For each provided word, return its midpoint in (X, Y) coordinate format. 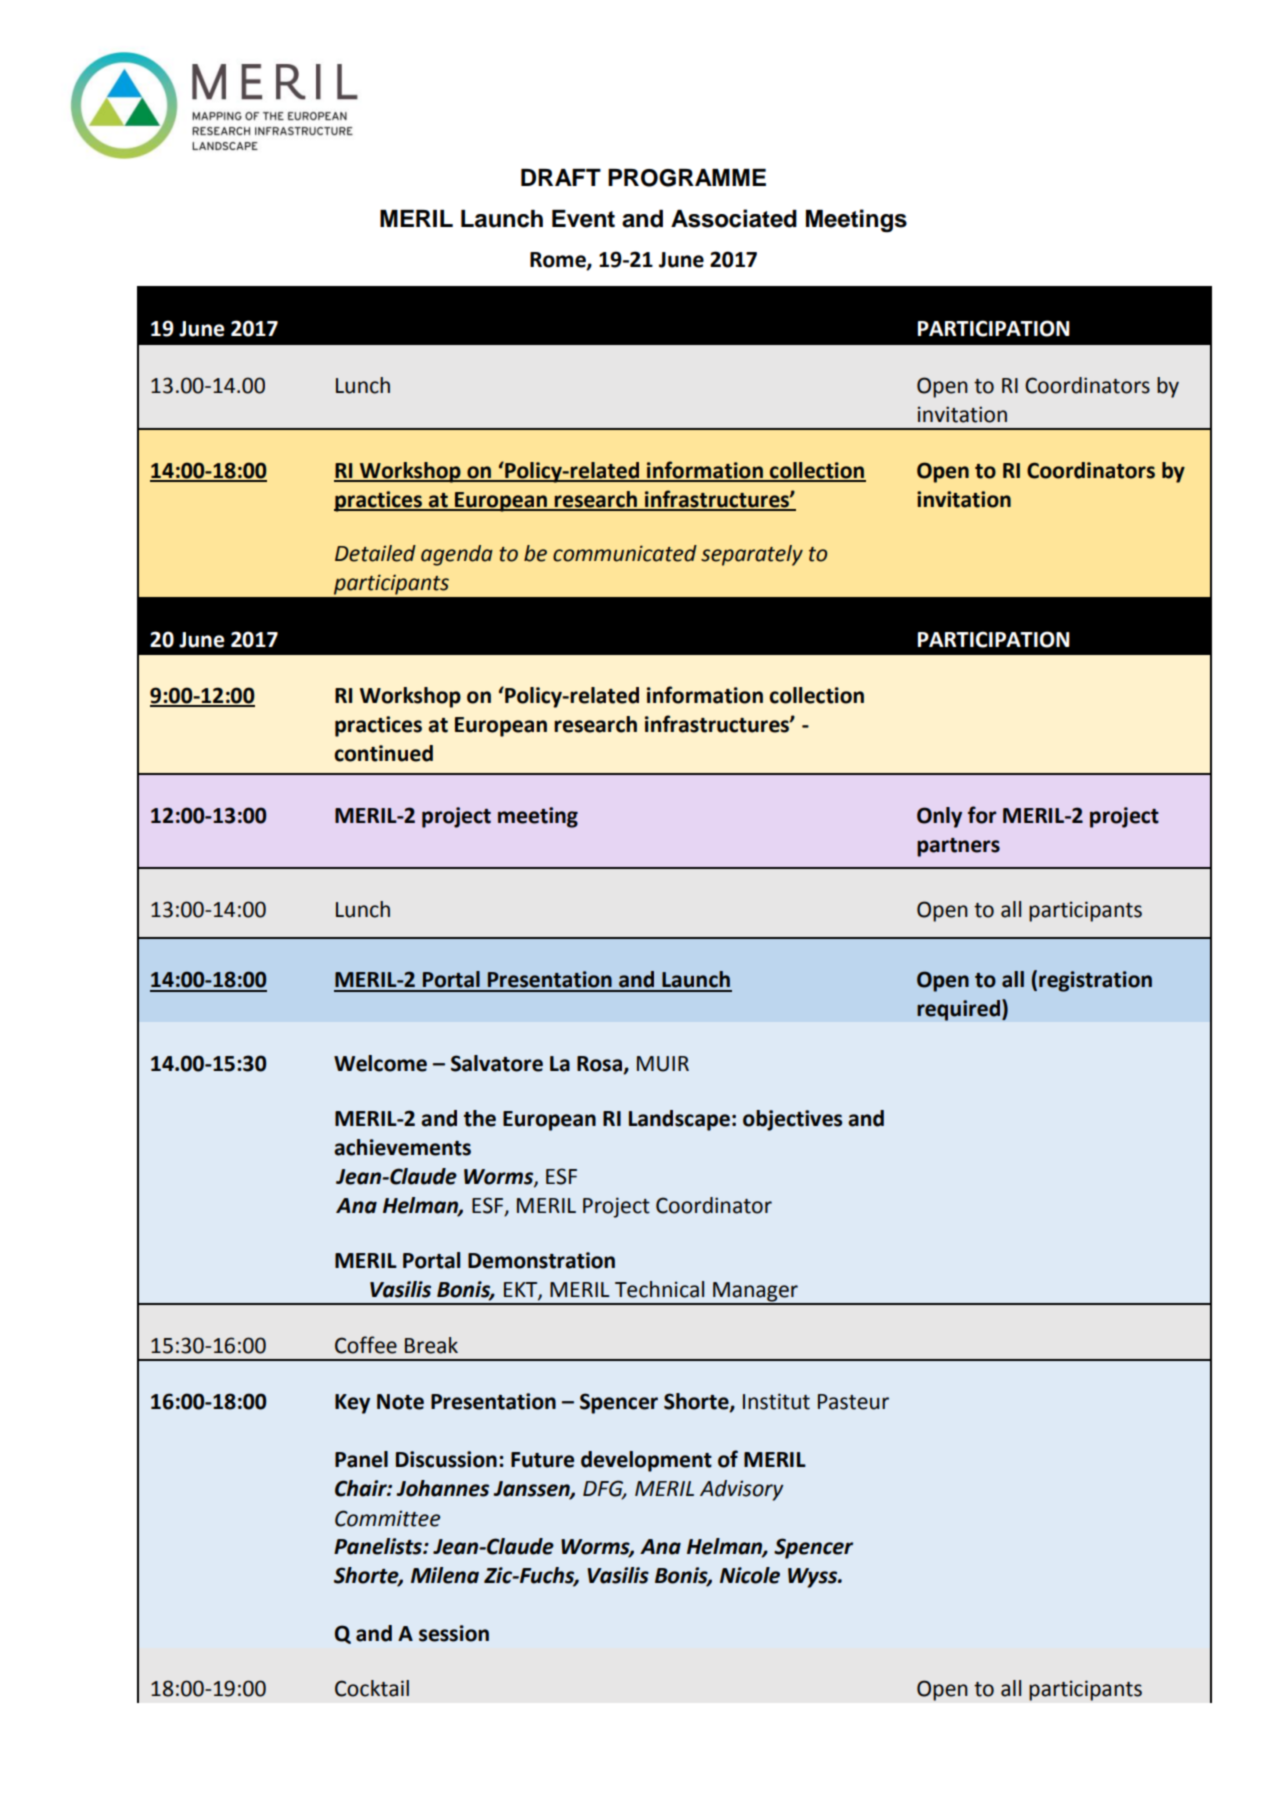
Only (939, 817)
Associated (734, 218)
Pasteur (853, 1402)
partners (958, 847)
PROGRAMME (687, 178)
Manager (755, 1293)
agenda (457, 555)
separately (752, 555)
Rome (559, 261)
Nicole (750, 1575)
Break (431, 1345)
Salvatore (497, 1063)
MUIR (663, 1064)
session (454, 1633)
